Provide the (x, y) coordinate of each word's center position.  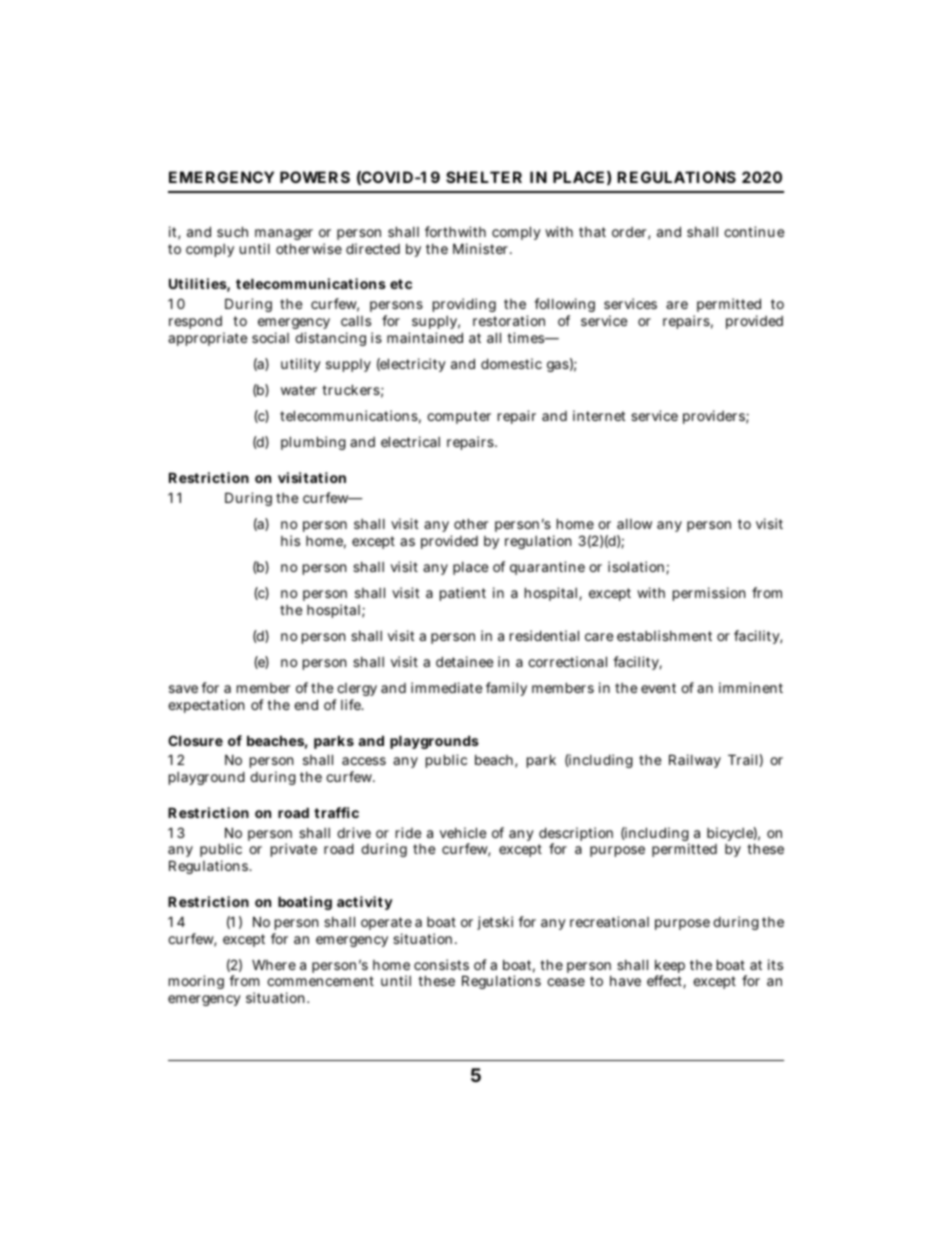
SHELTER (484, 177)
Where (274, 965)
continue (754, 231)
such (232, 231)
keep (670, 968)
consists (441, 964)
